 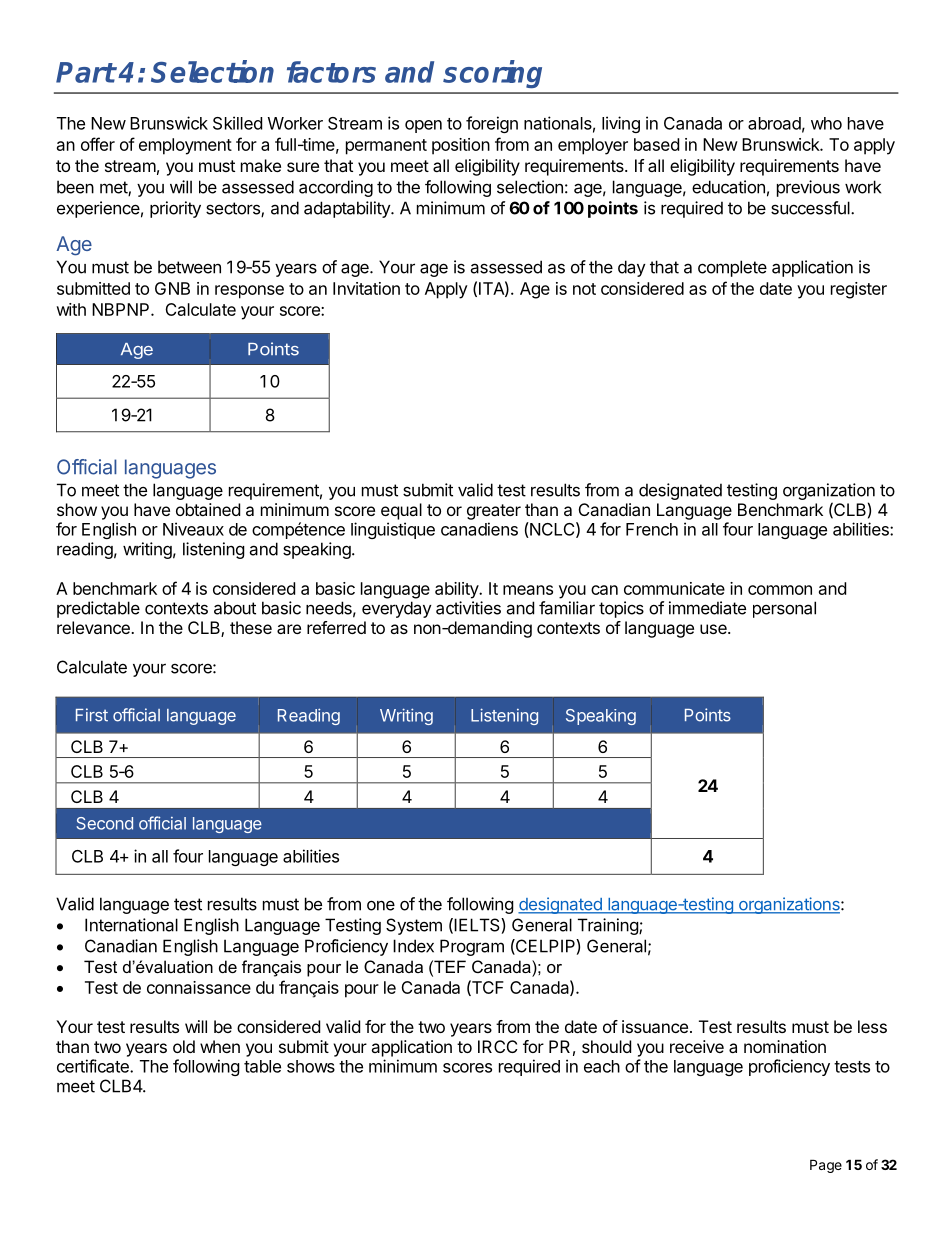 I want to click on register, so click(x=859, y=290).
